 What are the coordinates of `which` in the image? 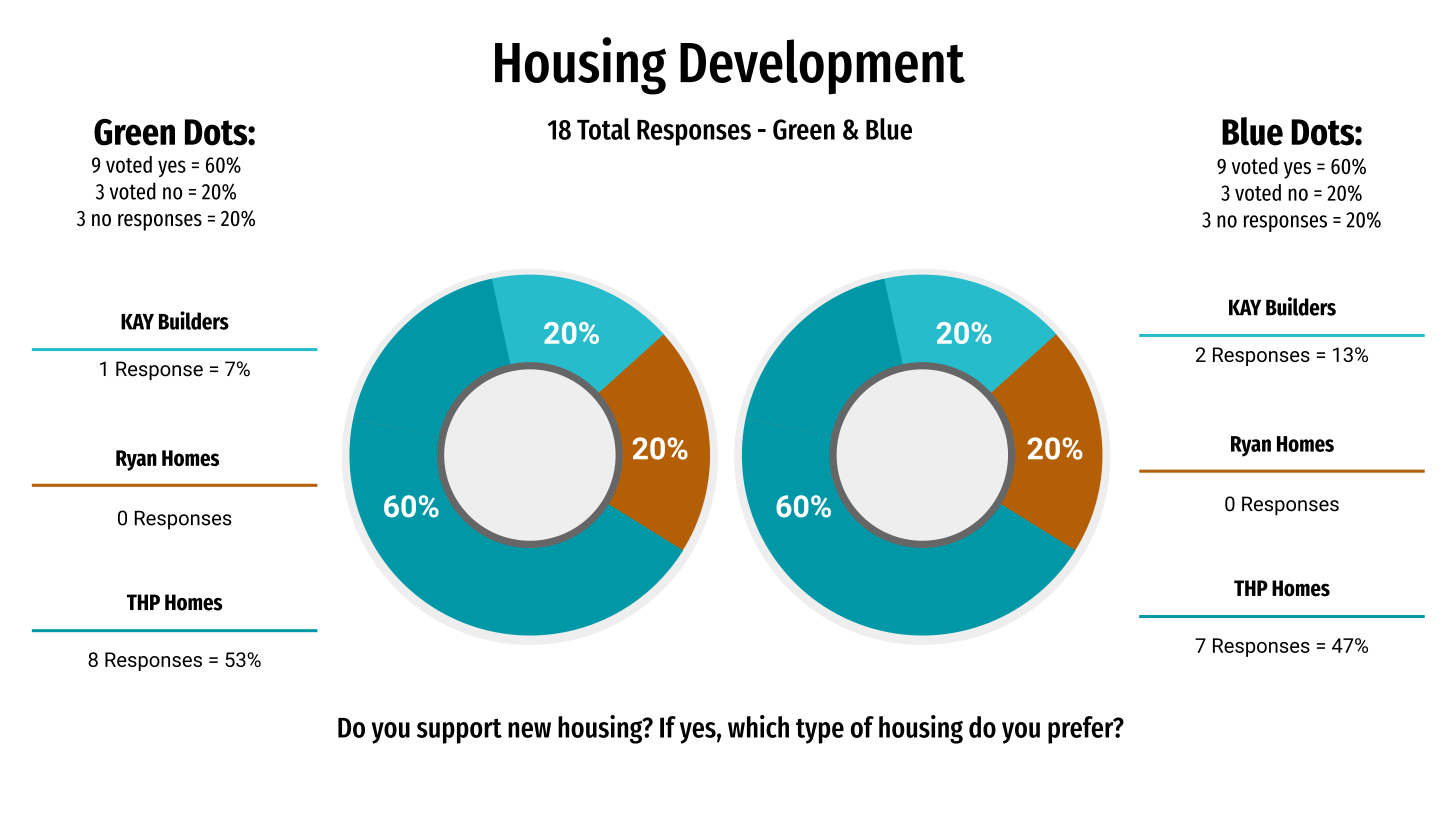 It's located at (758, 726).
